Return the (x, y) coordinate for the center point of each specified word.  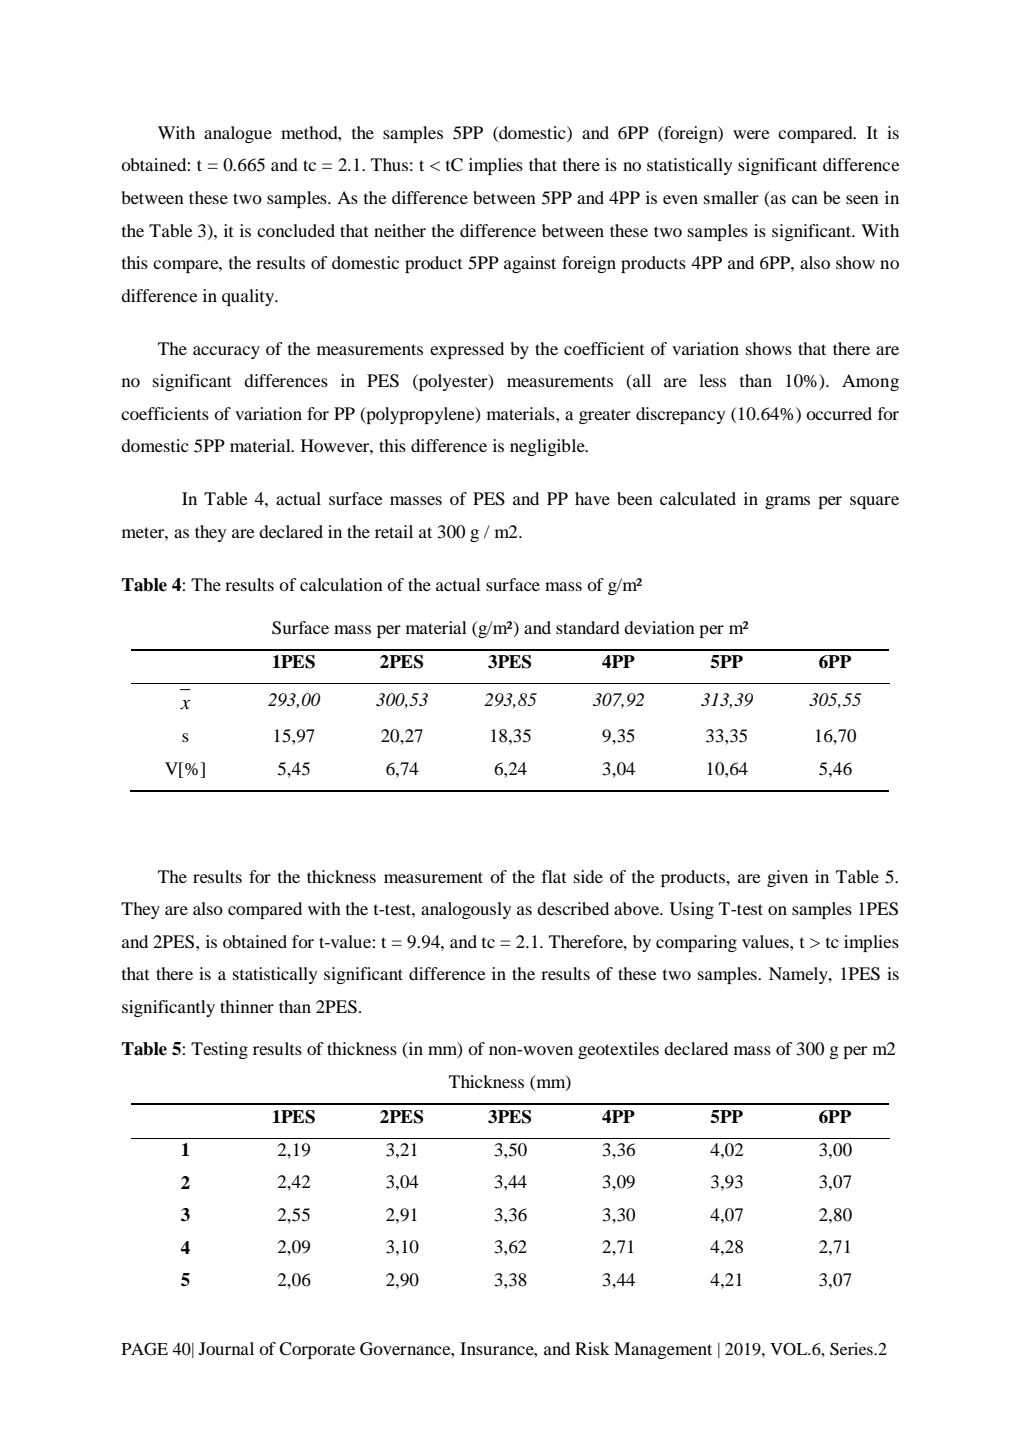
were (751, 134)
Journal (226, 1348)
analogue (238, 134)
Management (663, 1350)
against (530, 264)
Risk (592, 1348)
